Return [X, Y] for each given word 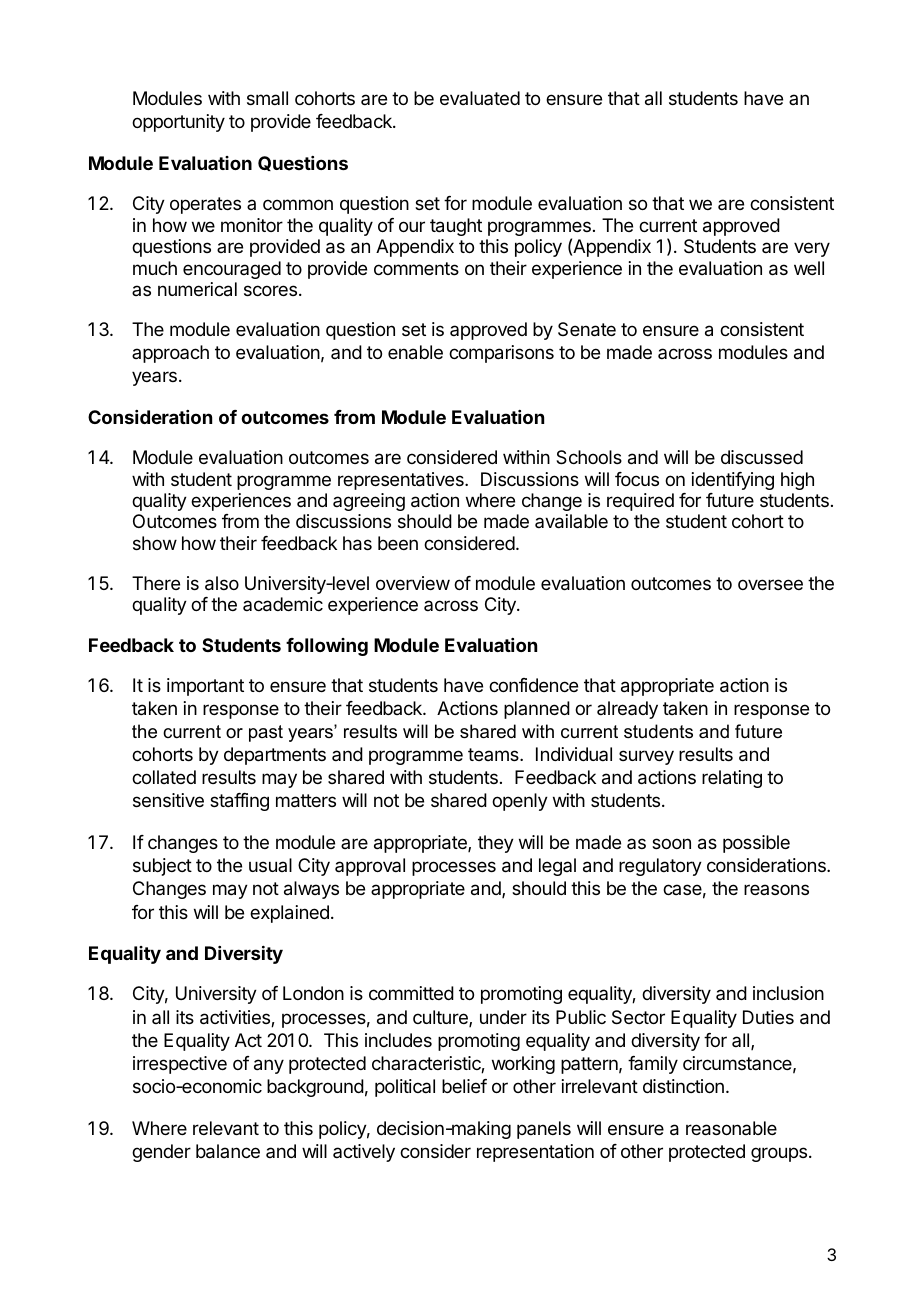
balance [228, 1151]
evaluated [480, 98]
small [267, 98]
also [222, 583]
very [812, 249]
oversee [770, 584]
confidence [533, 685]
